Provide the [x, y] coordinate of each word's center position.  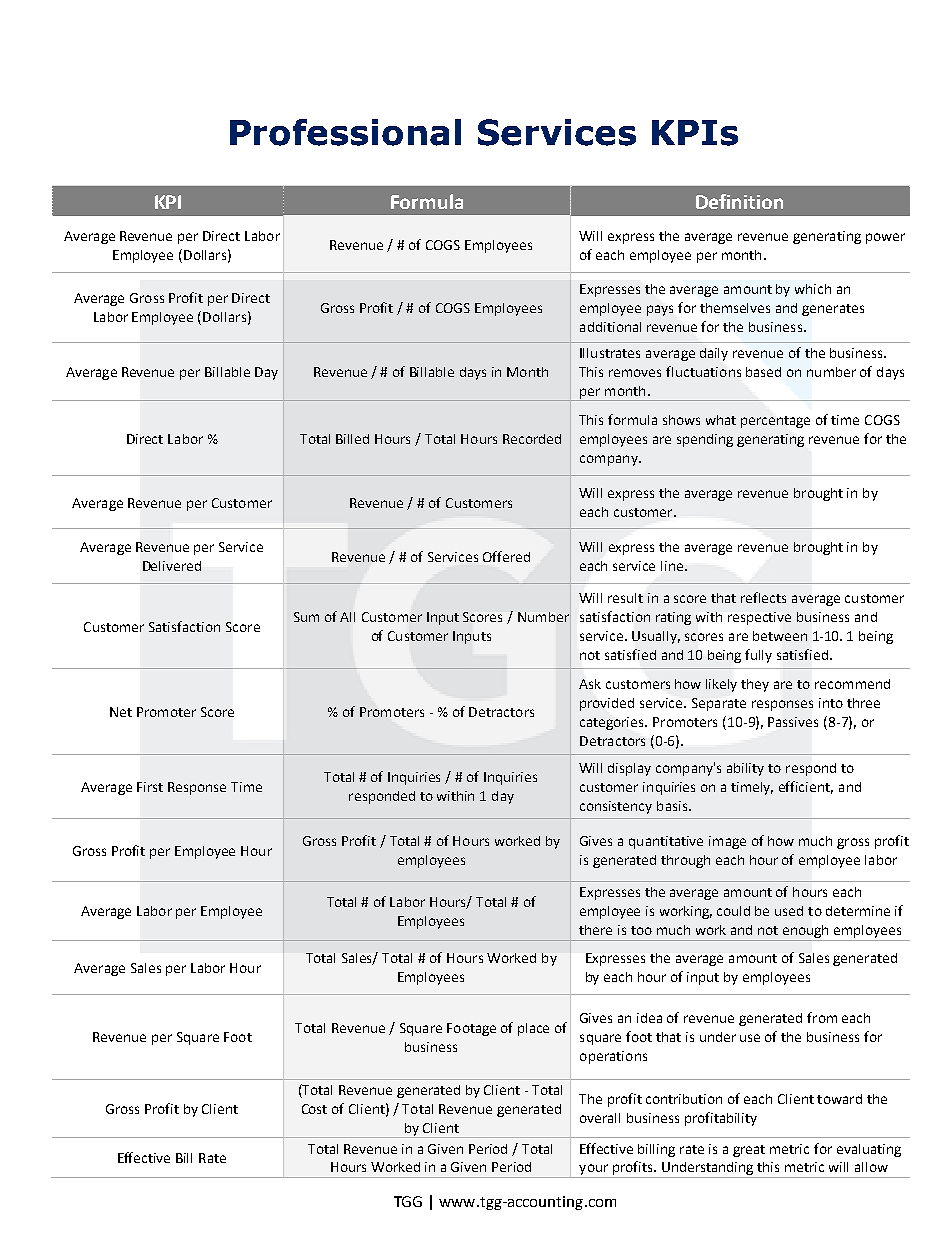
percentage [775, 422]
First [150, 787]
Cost [314, 1109]
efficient [806, 787]
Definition [739, 201]
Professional [345, 132]
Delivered [172, 566]
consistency [616, 807]
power [885, 238]
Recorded [532, 439]
